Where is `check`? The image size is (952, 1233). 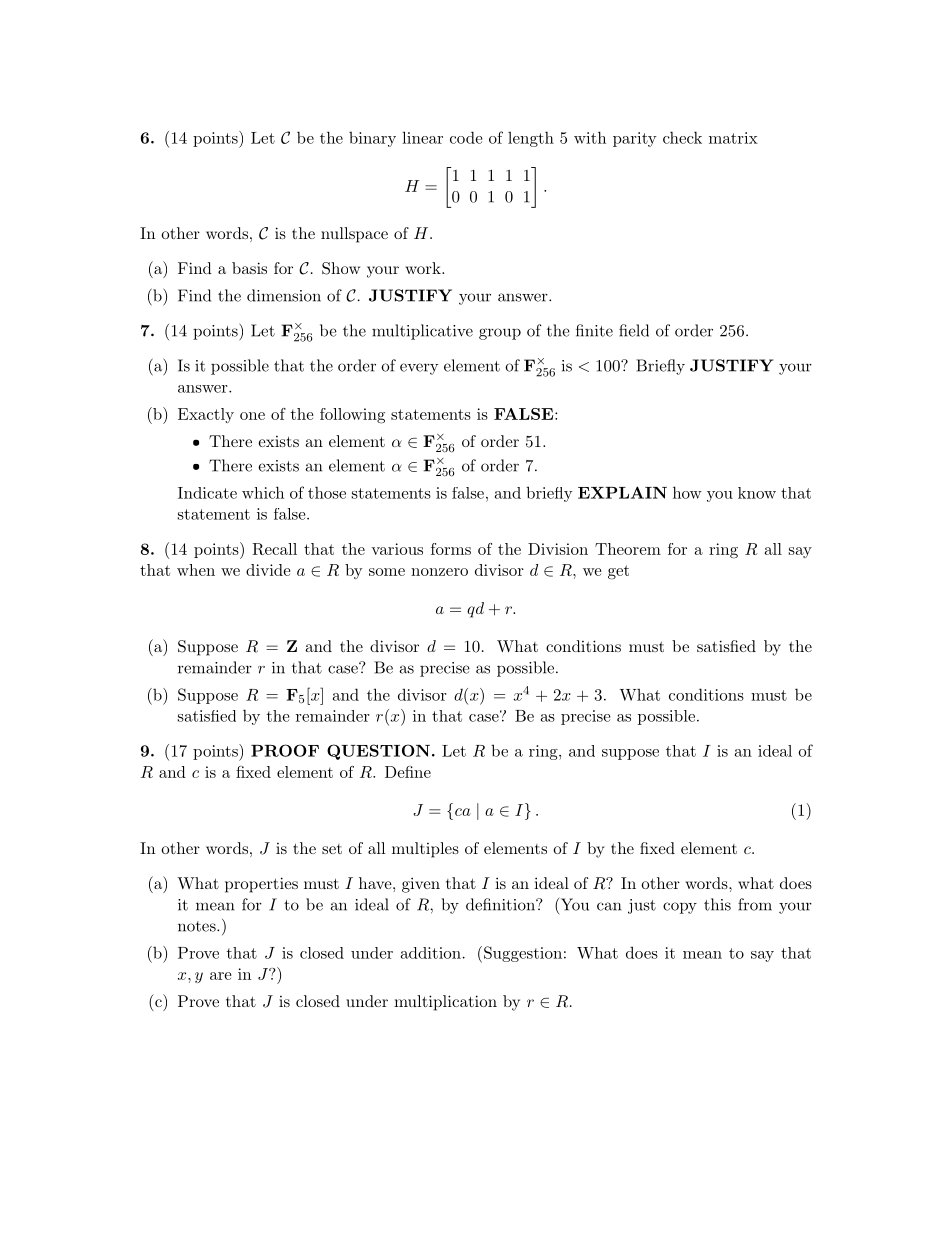 check is located at coordinates (682, 137).
